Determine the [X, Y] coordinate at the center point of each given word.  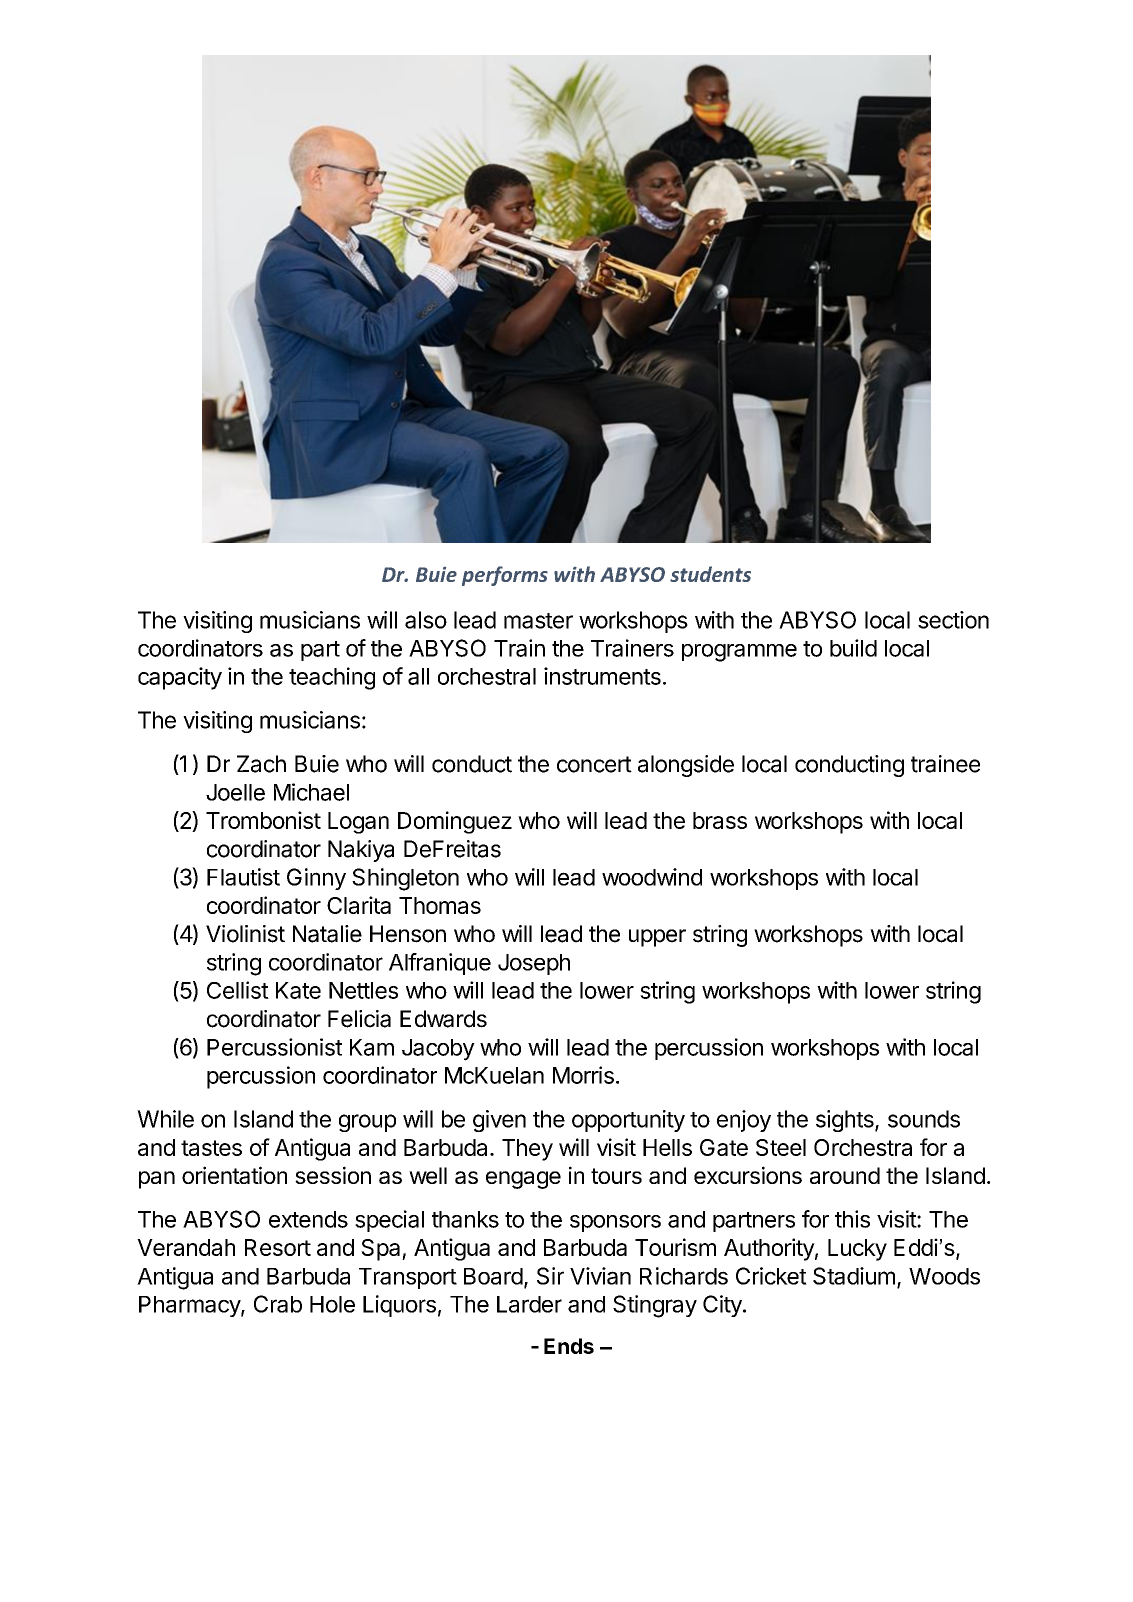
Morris [583, 1075]
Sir [550, 1276]
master [538, 621]
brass [720, 820]
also [426, 620]
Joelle [235, 792]
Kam [372, 1047]
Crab [278, 1304]
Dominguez [455, 822]
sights [846, 1121]
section [953, 620]
